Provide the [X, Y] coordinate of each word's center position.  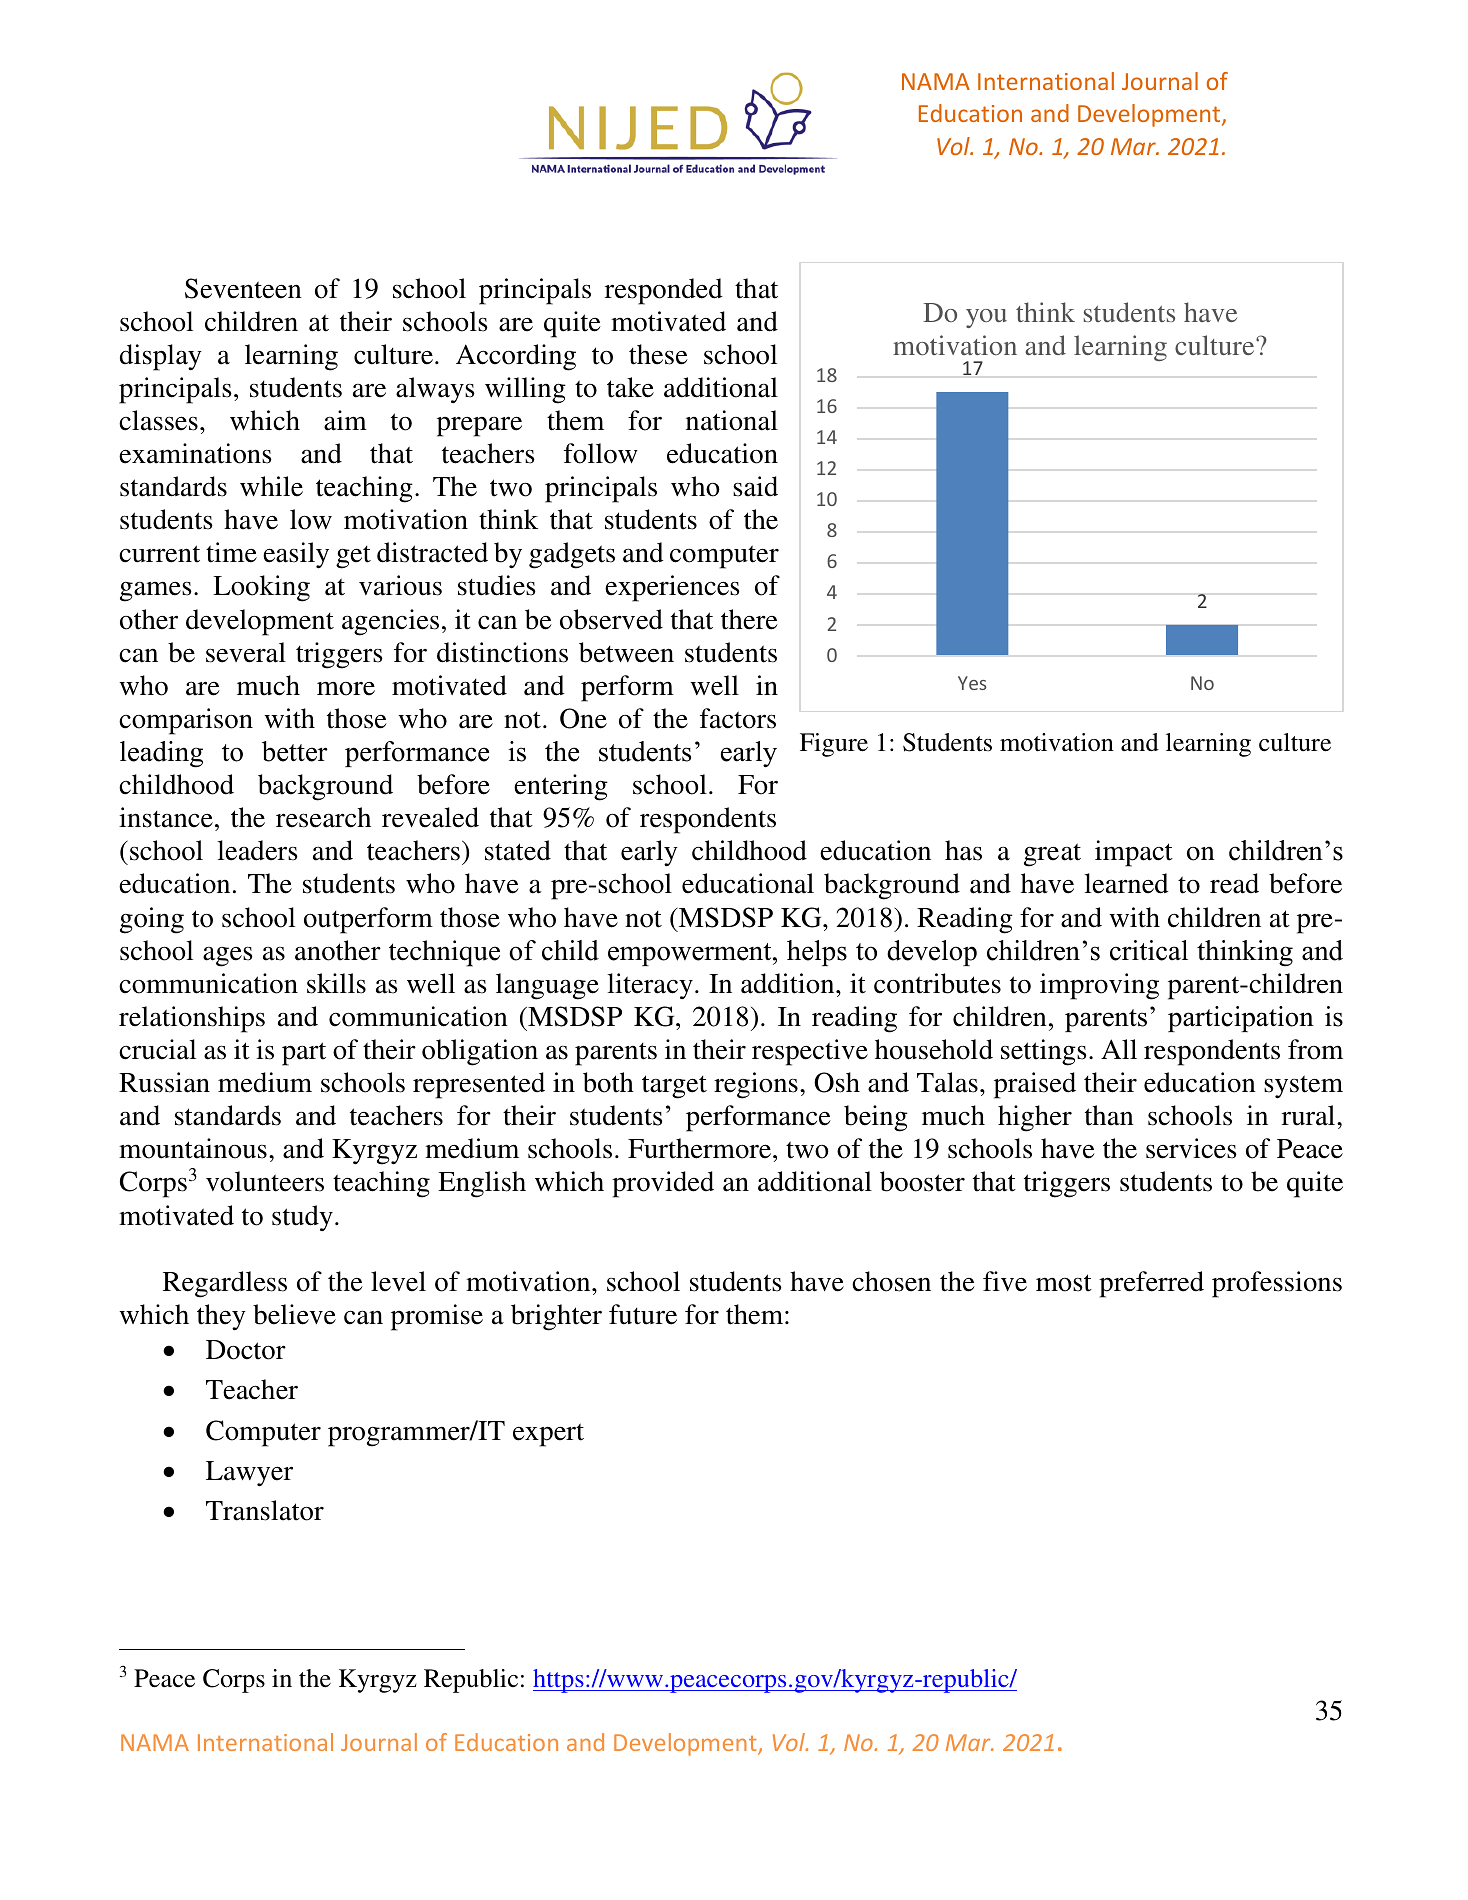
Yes [972, 683]
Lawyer [249, 1474]
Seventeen [243, 288]
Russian [164, 1082]
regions [756, 1085]
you [986, 318]
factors [738, 718]
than [1109, 1115]
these [658, 354]
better [295, 751]
